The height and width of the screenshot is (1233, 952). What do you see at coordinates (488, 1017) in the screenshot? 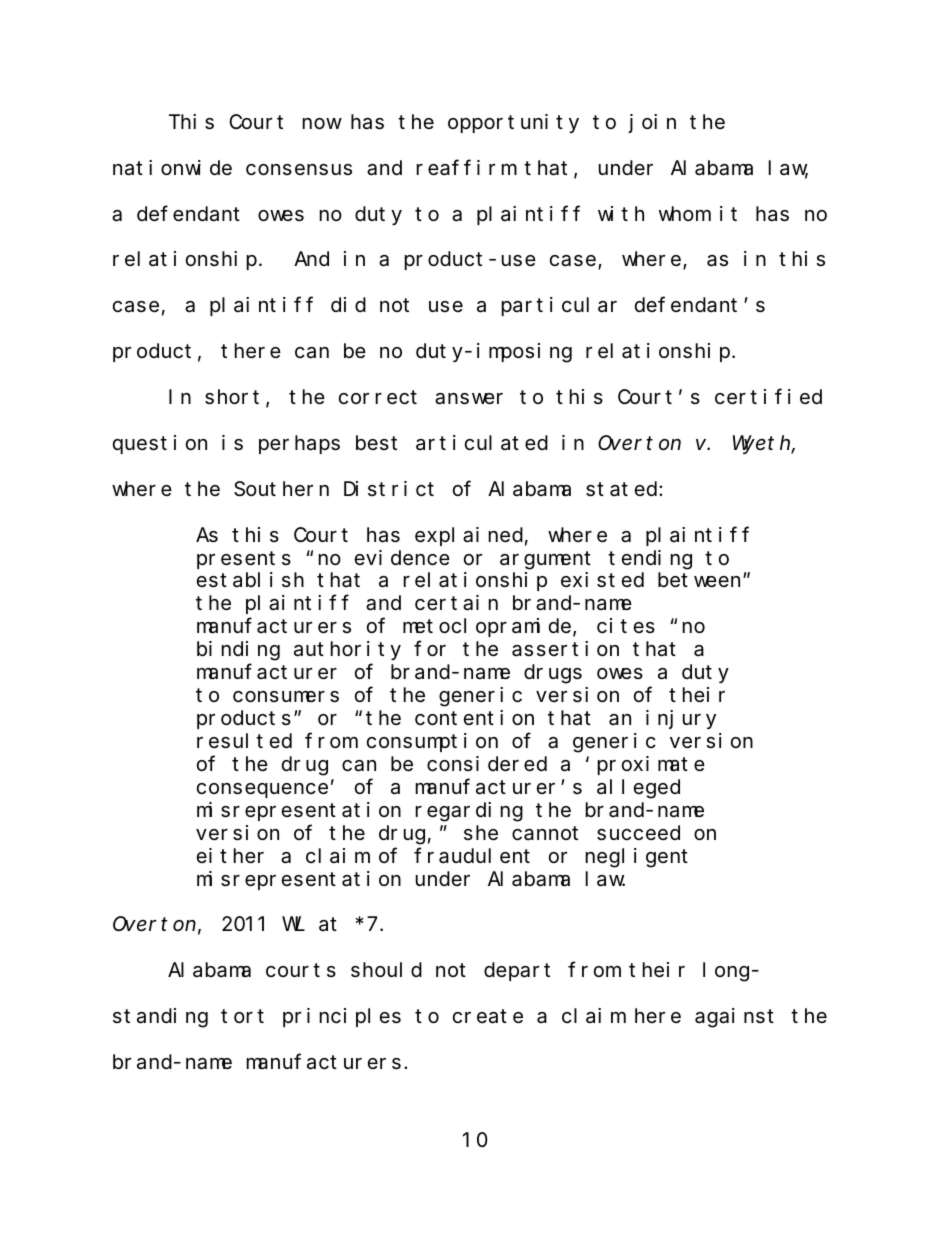
I see `create` at bounding box center [488, 1017].
